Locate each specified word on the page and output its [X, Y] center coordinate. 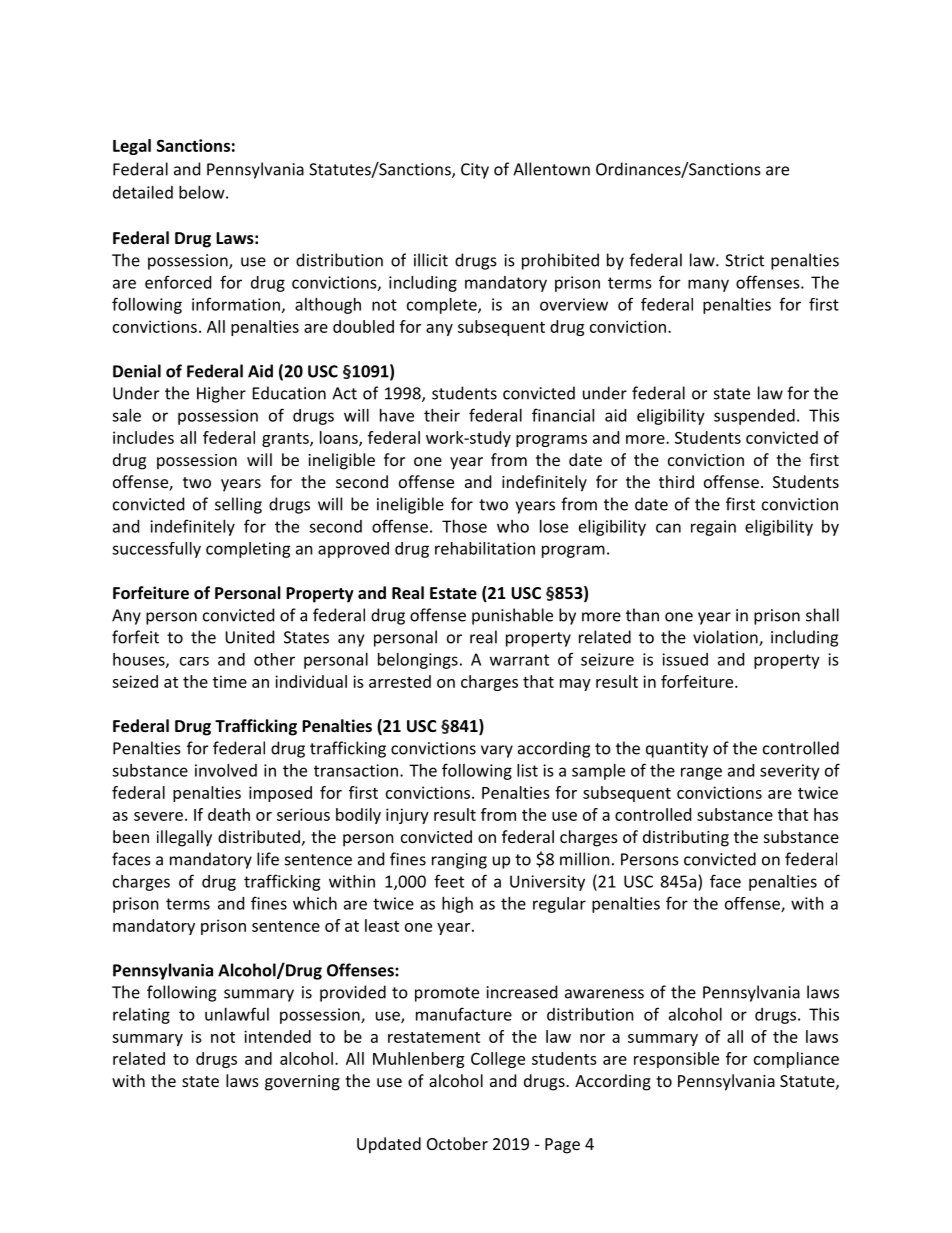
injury [407, 816]
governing [302, 1083]
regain [713, 528]
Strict [744, 260]
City [475, 171]
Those [464, 526]
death [229, 814]
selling [238, 505]
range [701, 773]
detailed [143, 192]
